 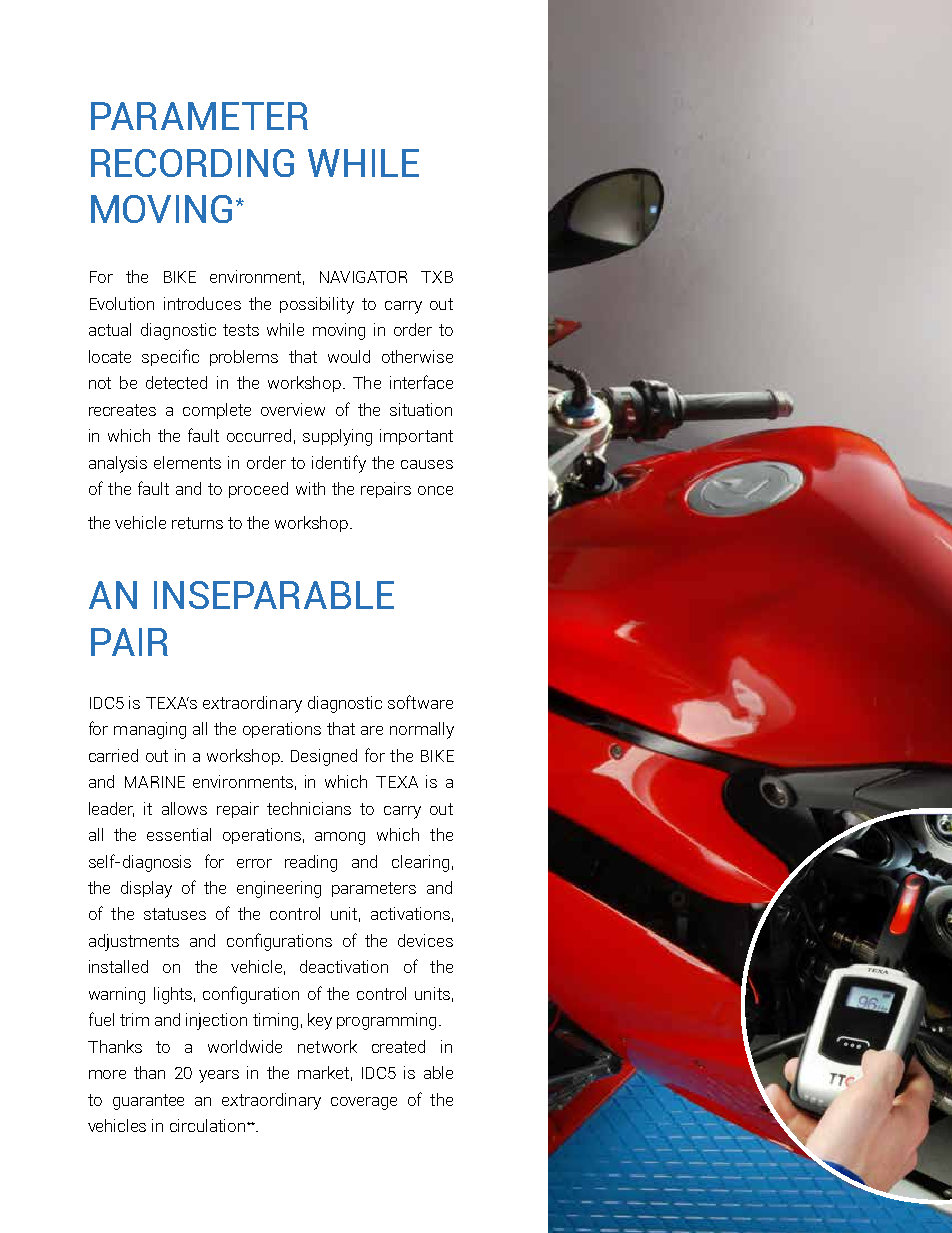 What do you see at coordinates (420, 863) in the screenshot?
I see `clearing` at bounding box center [420, 863].
